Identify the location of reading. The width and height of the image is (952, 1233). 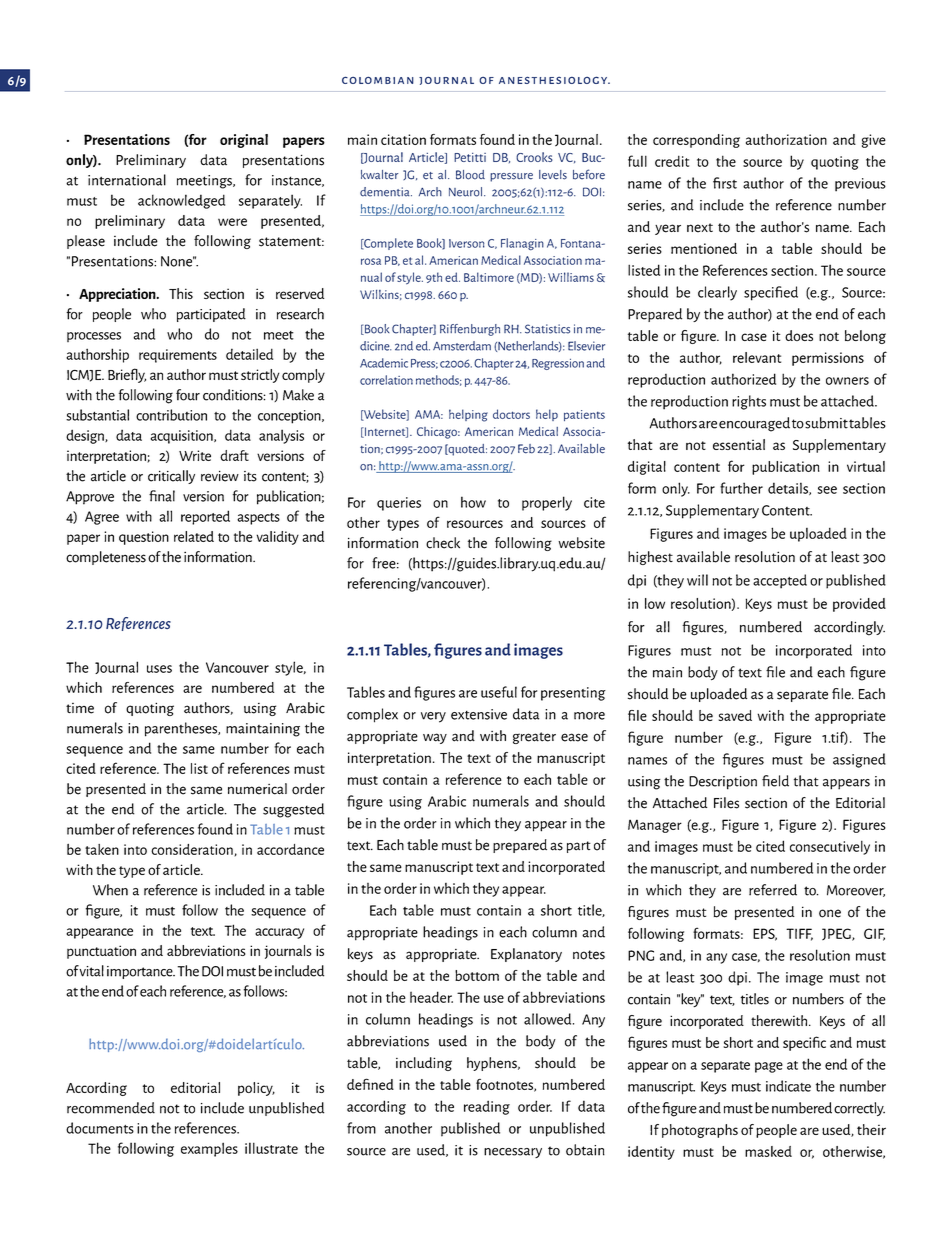
(487, 1107).
